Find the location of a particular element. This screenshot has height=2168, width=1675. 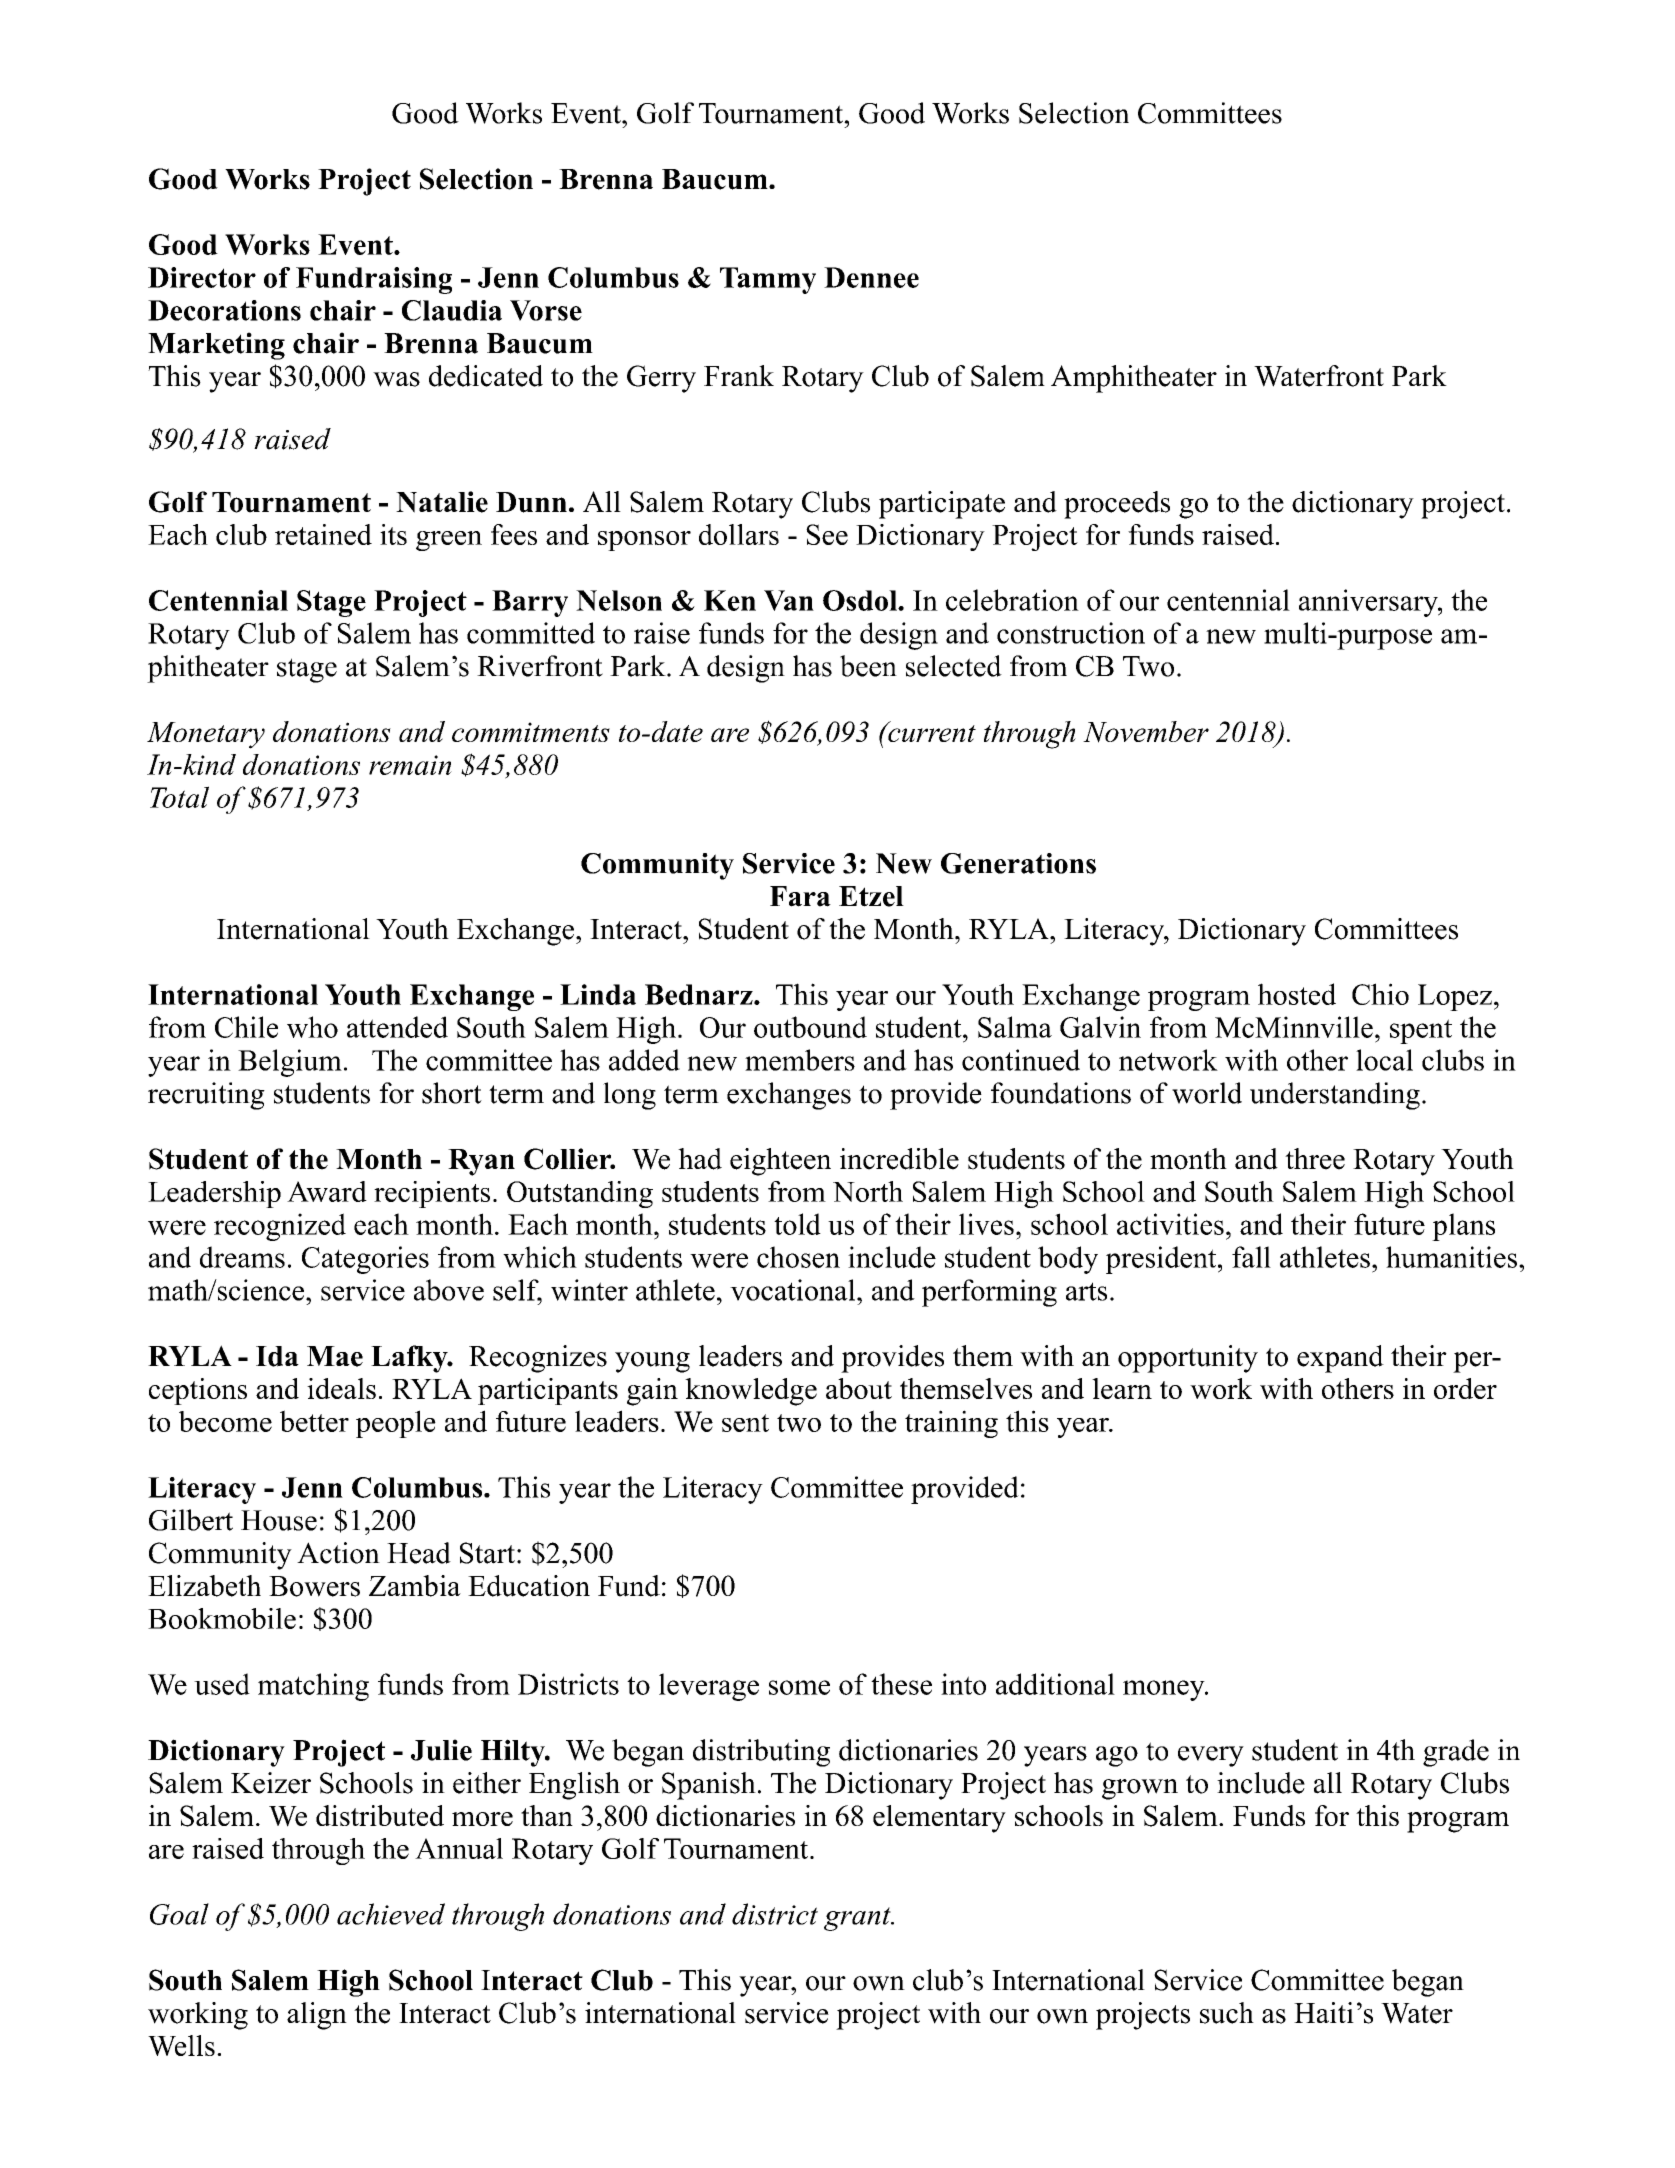

align is located at coordinates (317, 2016).
